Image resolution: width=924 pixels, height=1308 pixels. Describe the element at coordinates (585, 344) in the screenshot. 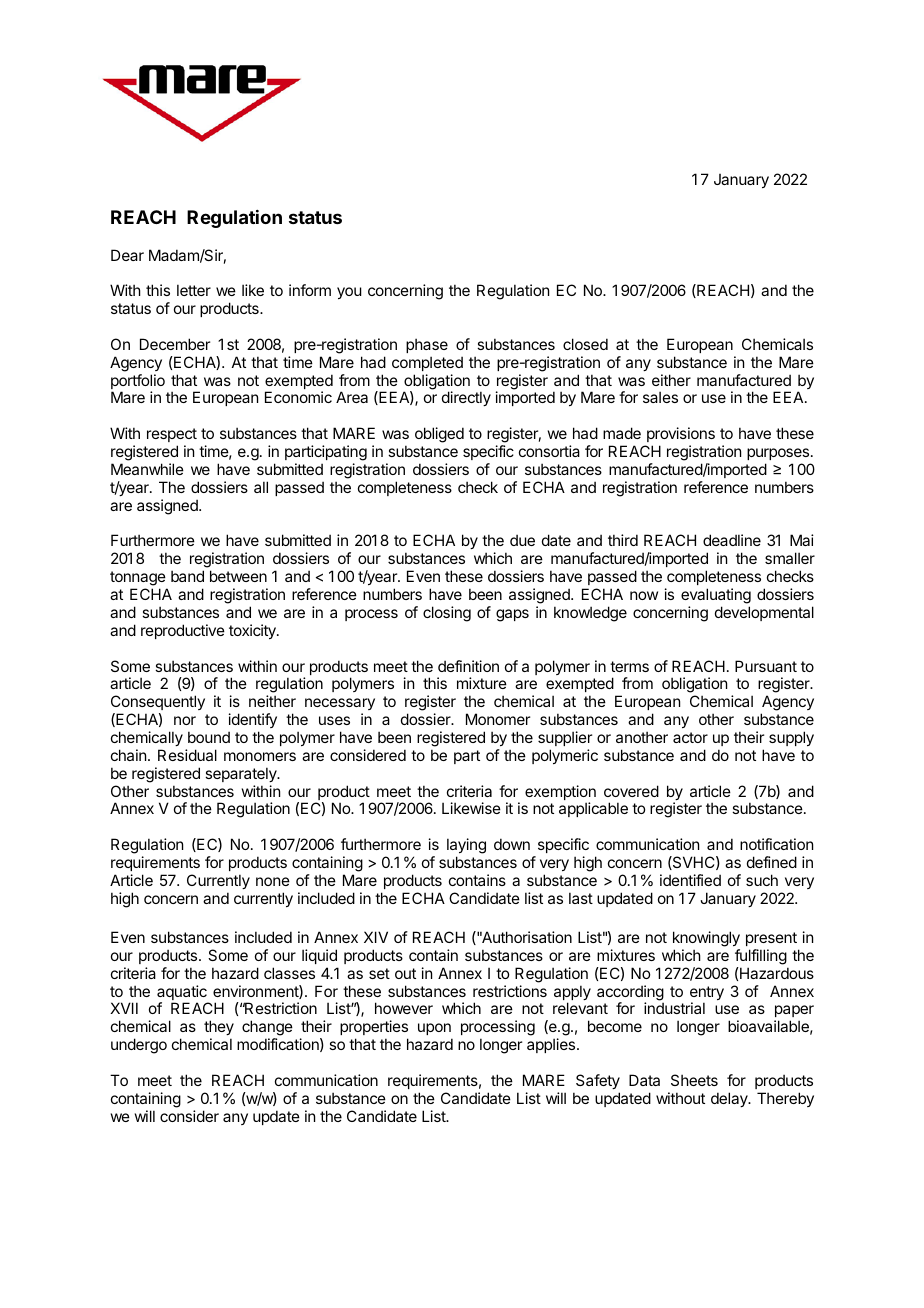

I see `closed` at that location.
